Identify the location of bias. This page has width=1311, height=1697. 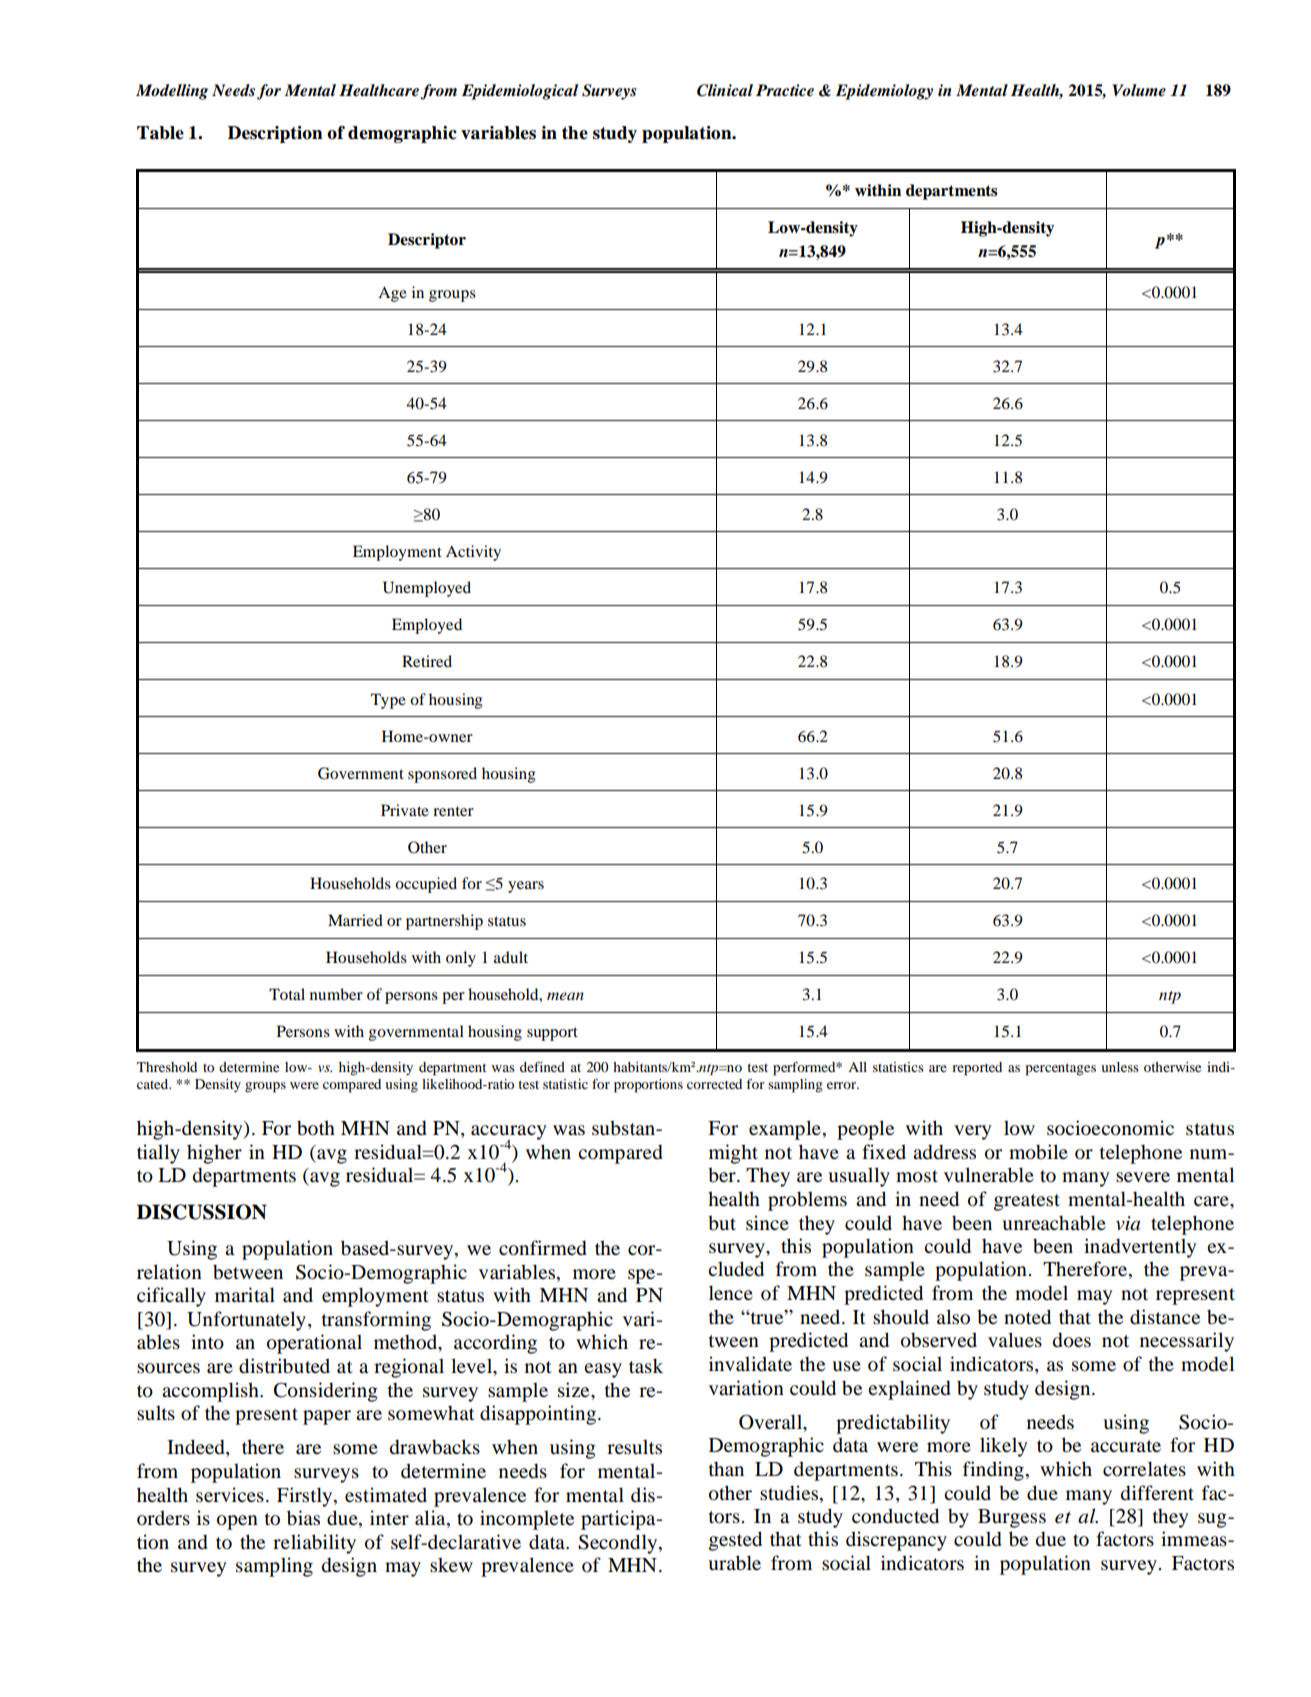
(303, 1518).
